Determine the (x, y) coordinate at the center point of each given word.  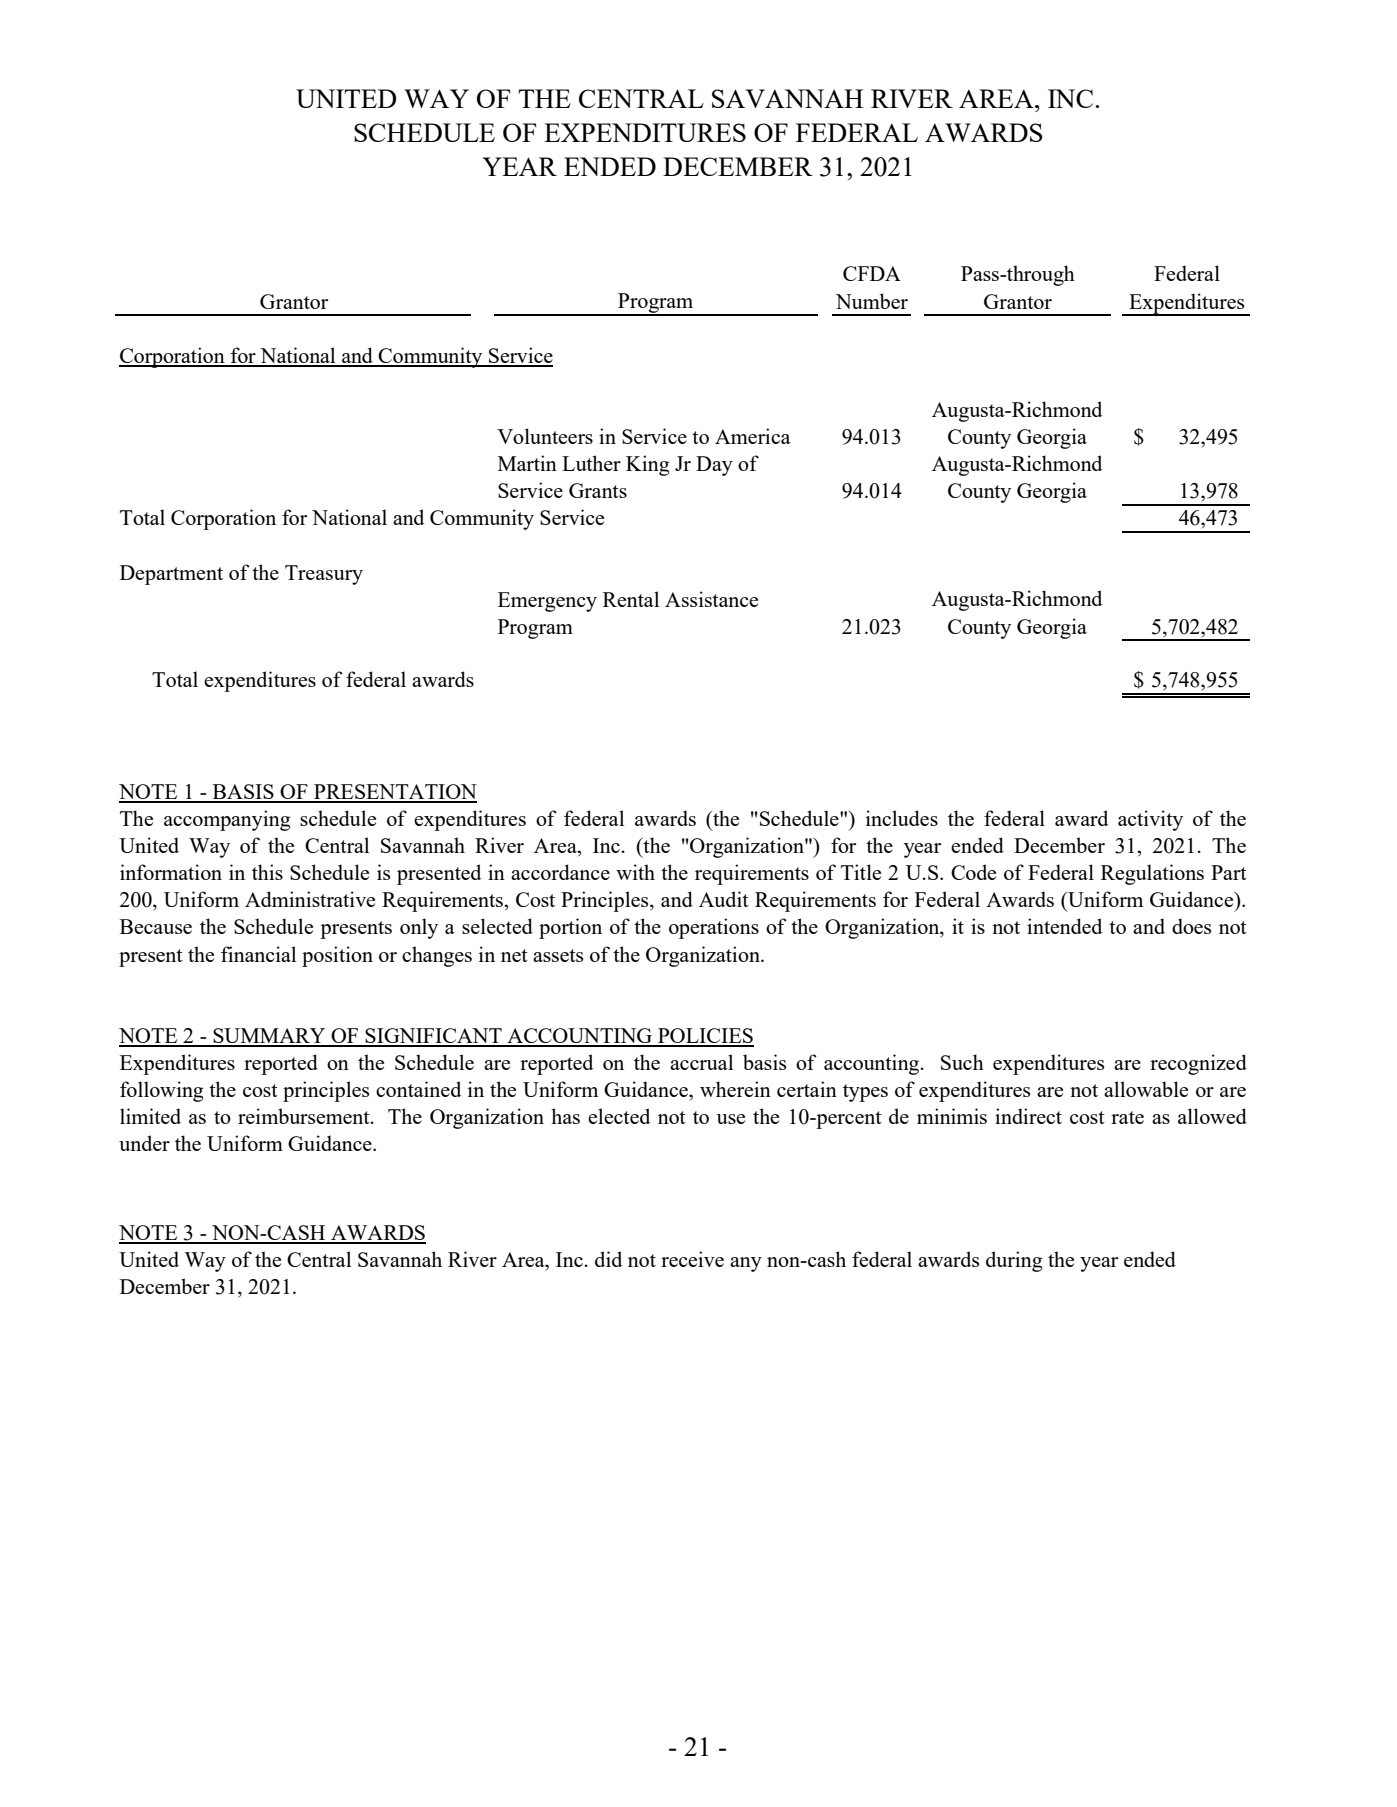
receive (692, 1259)
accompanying (227, 820)
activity (1150, 820)
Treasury (324, 575)
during (1014, 1261)
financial (258, 954)
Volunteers (545, 436)
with (635, 872)
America (753, 436)
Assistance (711, 599)
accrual (701, 1062)
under (144, 1143)
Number (872, 301)
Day (714, 466)
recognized (1198, 1064)
